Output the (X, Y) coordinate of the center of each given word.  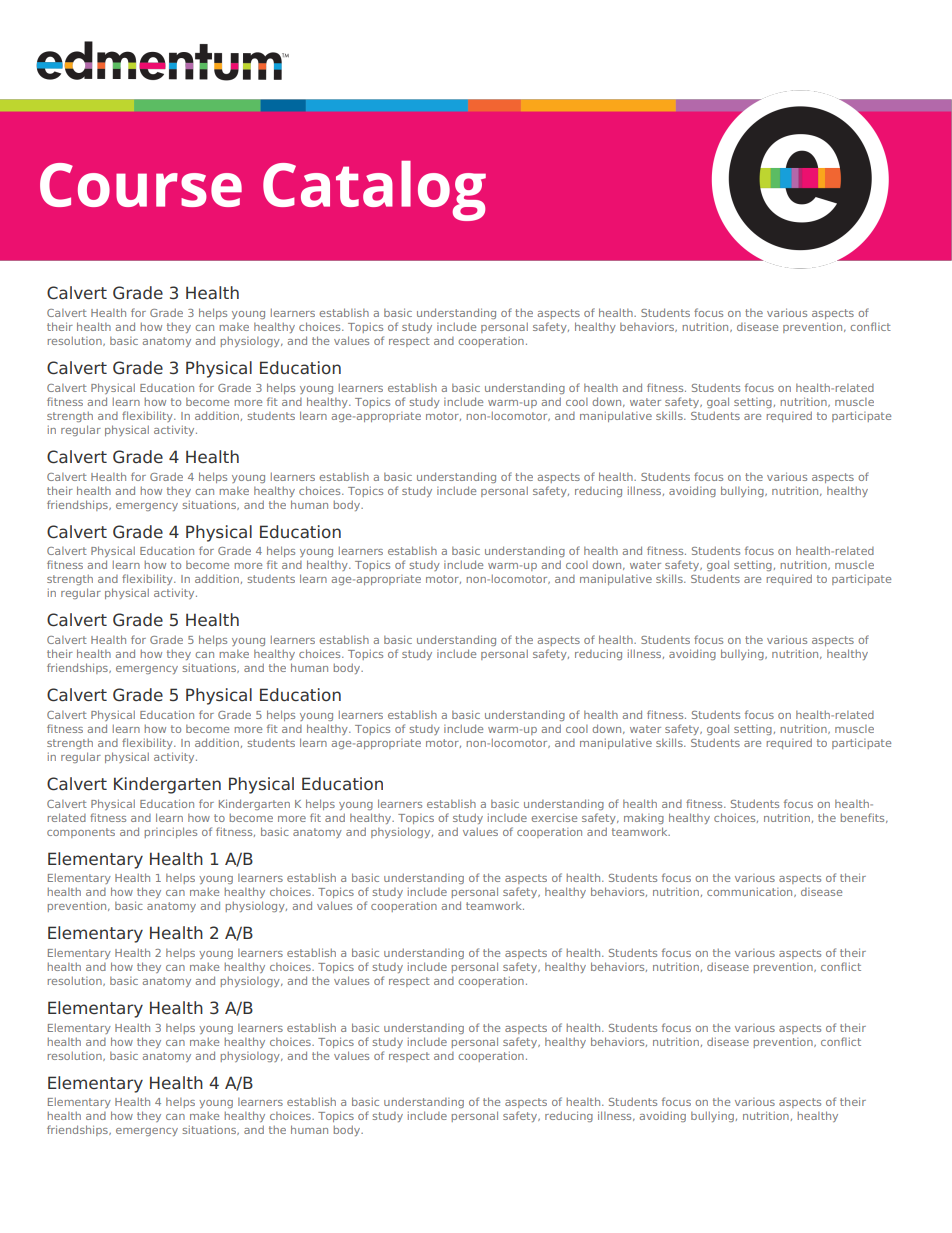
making (644, 818)
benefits (864, 818)
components (81, 833)
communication (751, 892)
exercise (554, 817)
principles (171, 832)
